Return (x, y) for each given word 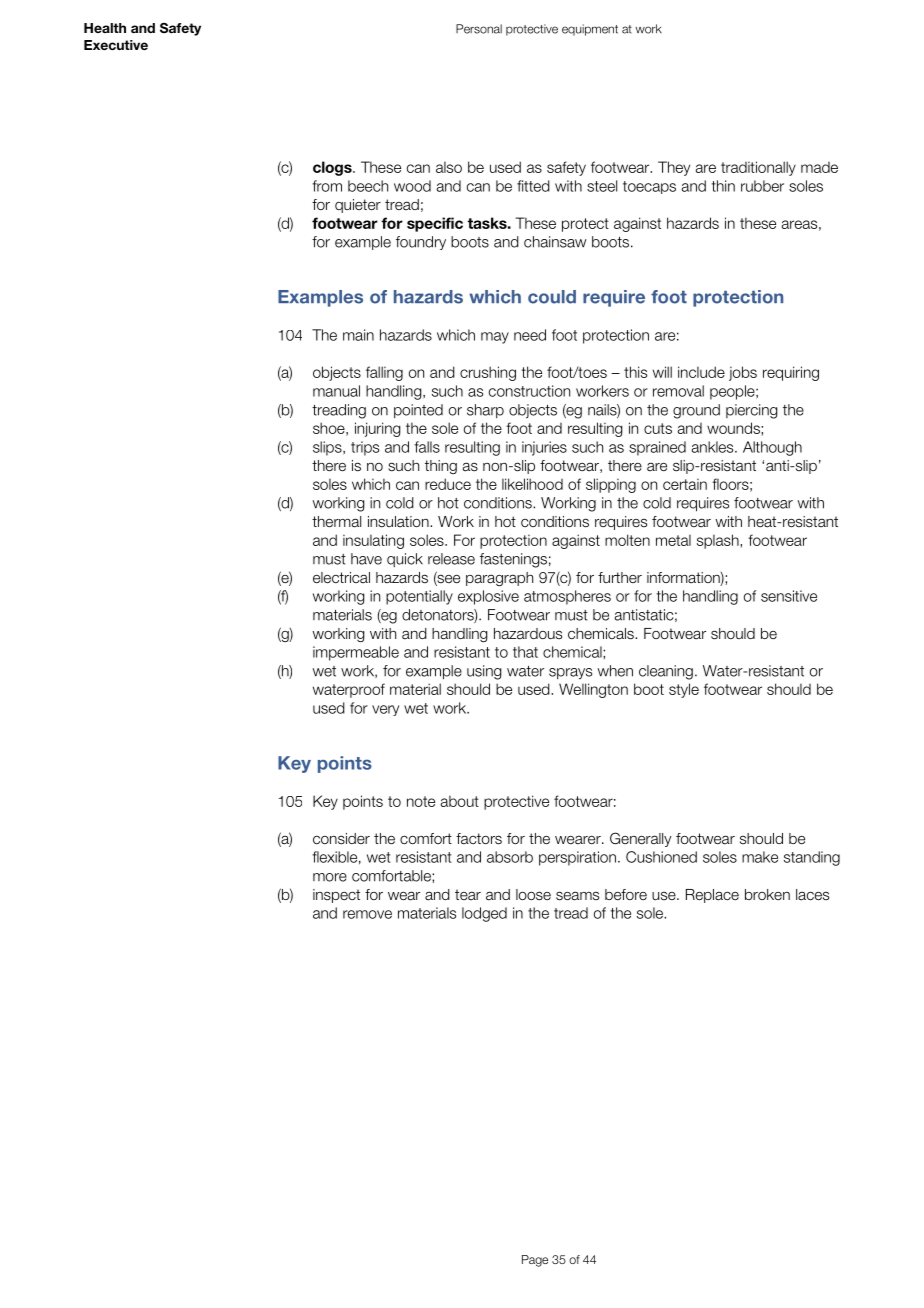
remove (367, 914)
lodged (484, 914)
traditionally (758, 168)
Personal (479, 29)
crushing (488, 373)
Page (535, 1261)
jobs (743, 373)
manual (336, 391)
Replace (712, 896)
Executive (116, 45)
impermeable (356, 653)
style (684, 690)
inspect (336, 896)
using (484, 672)
